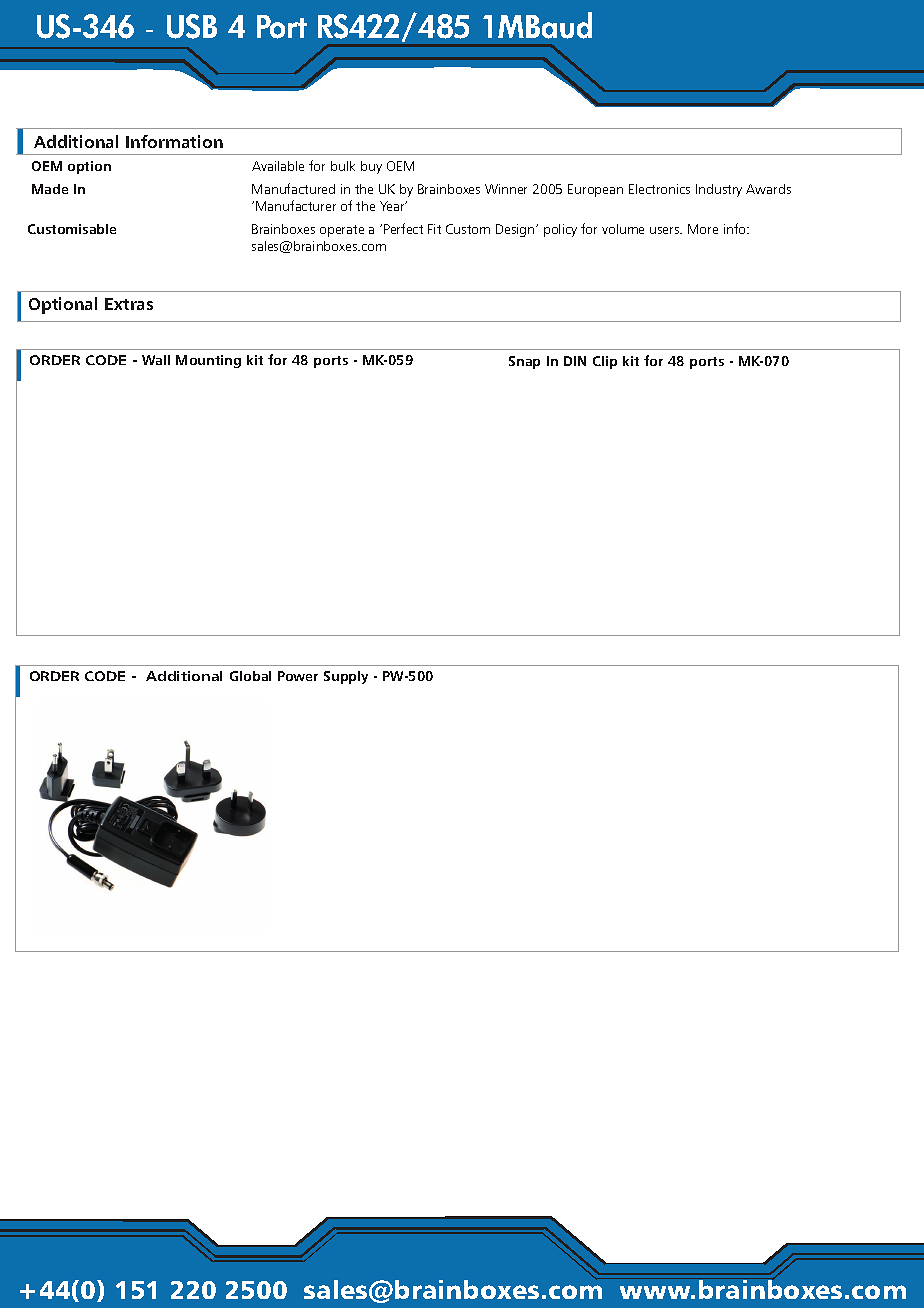 This document has width=924, height=1308. What do you see at coordinates (371, 167) in the document?
I see `buy` at bounding box center [371, 167].
